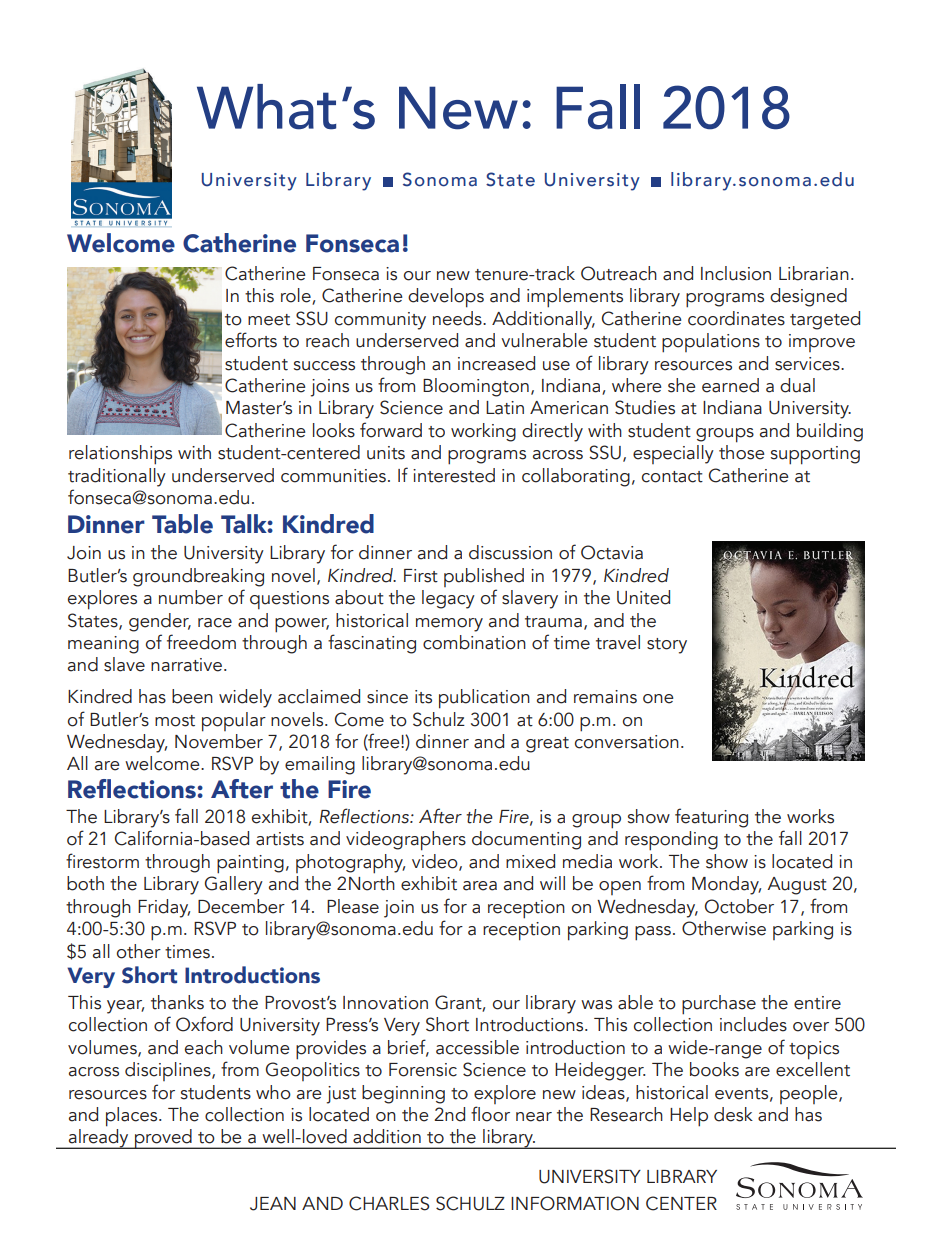 The image size is (952, 1233). I want to click on legacy, so click(448, 599).
